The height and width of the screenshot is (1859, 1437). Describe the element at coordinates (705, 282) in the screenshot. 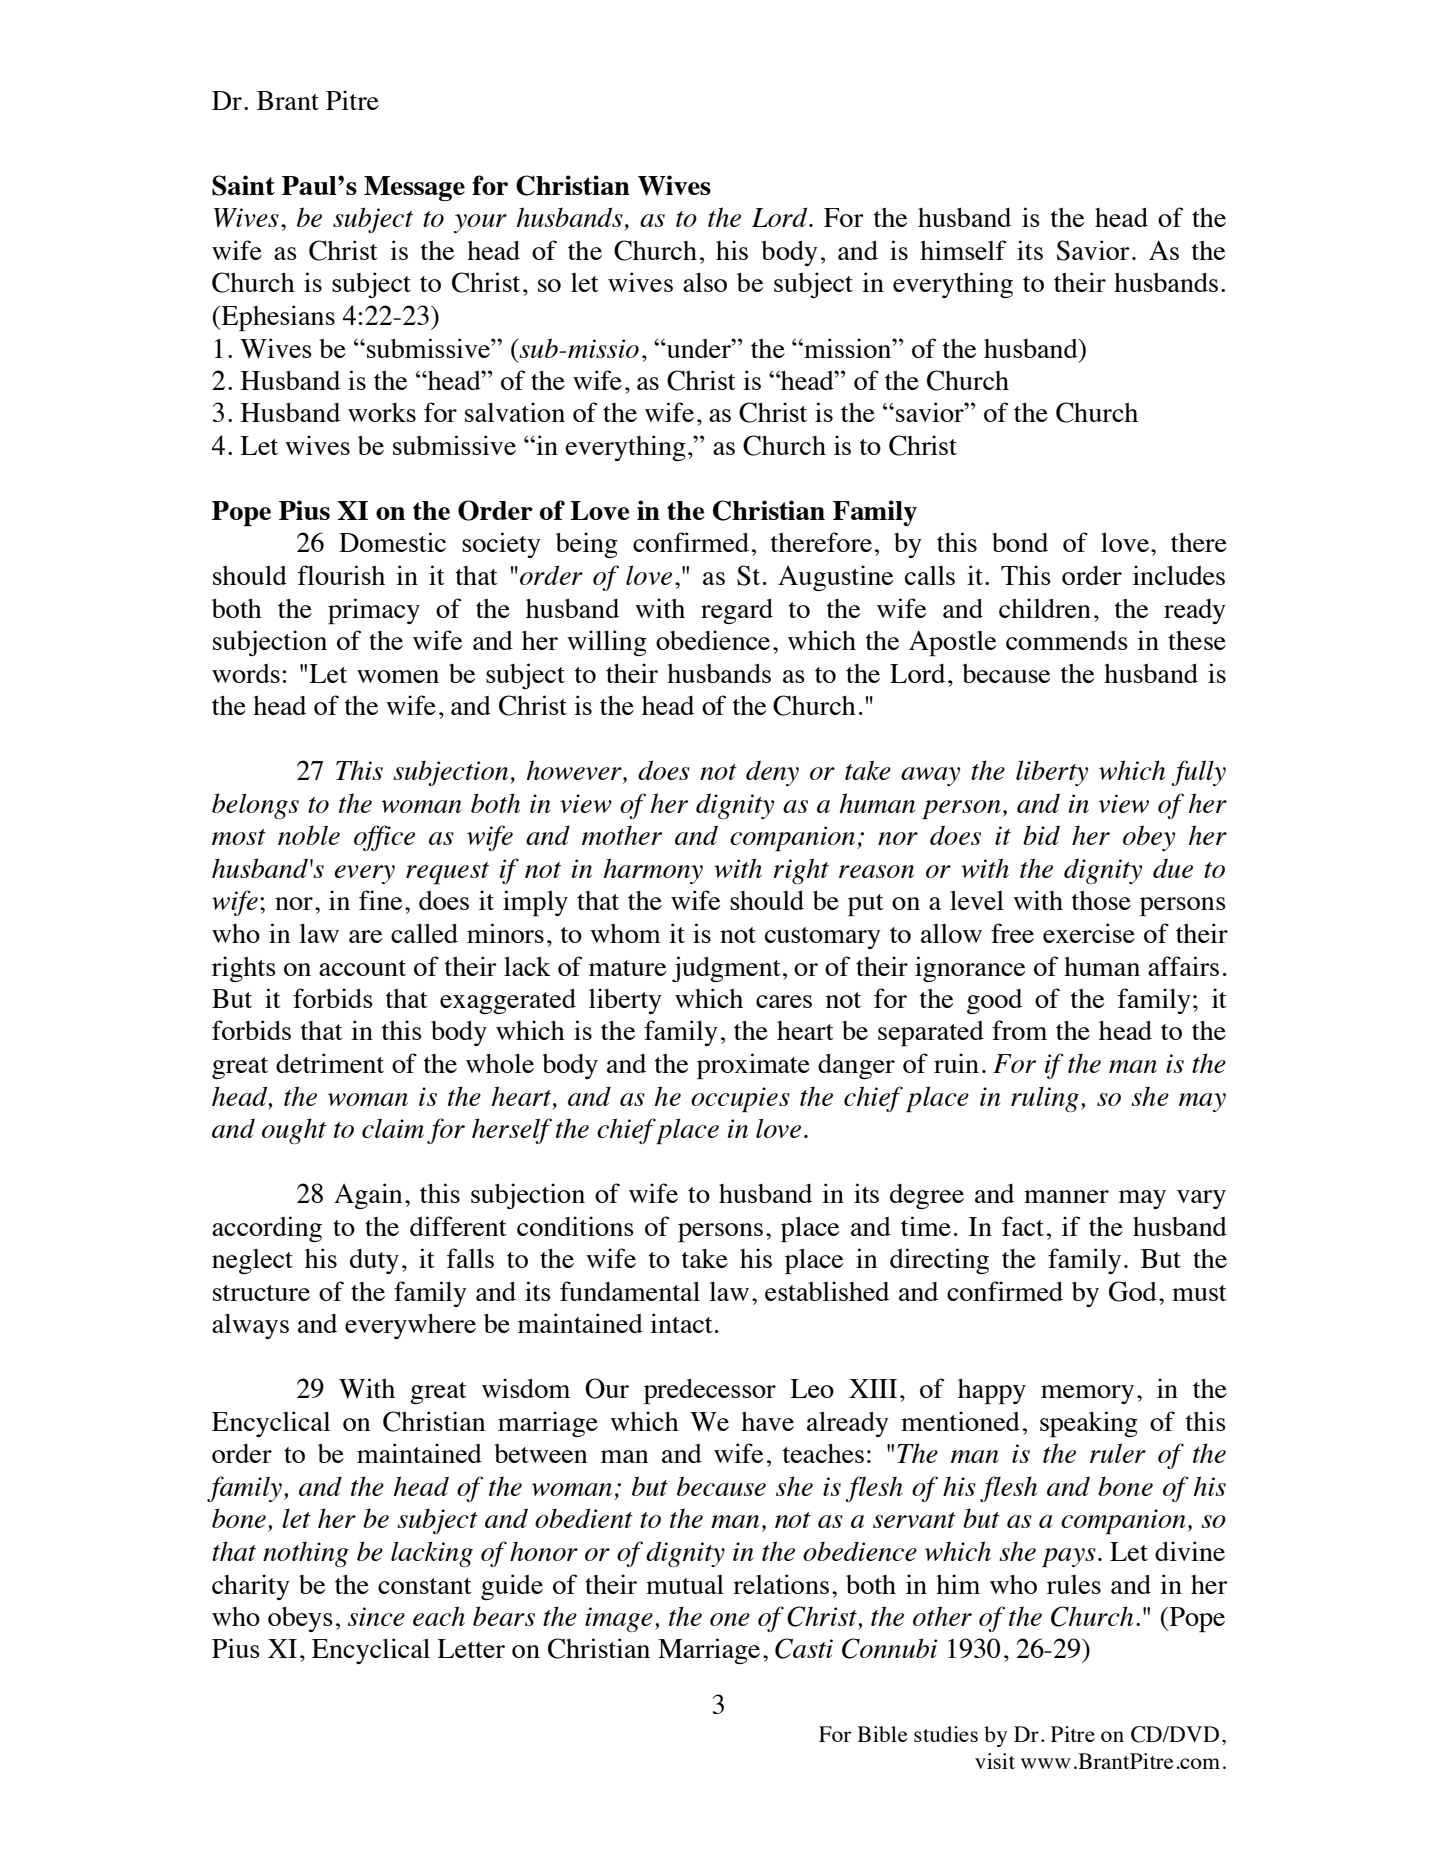

I see `also` at that location.
